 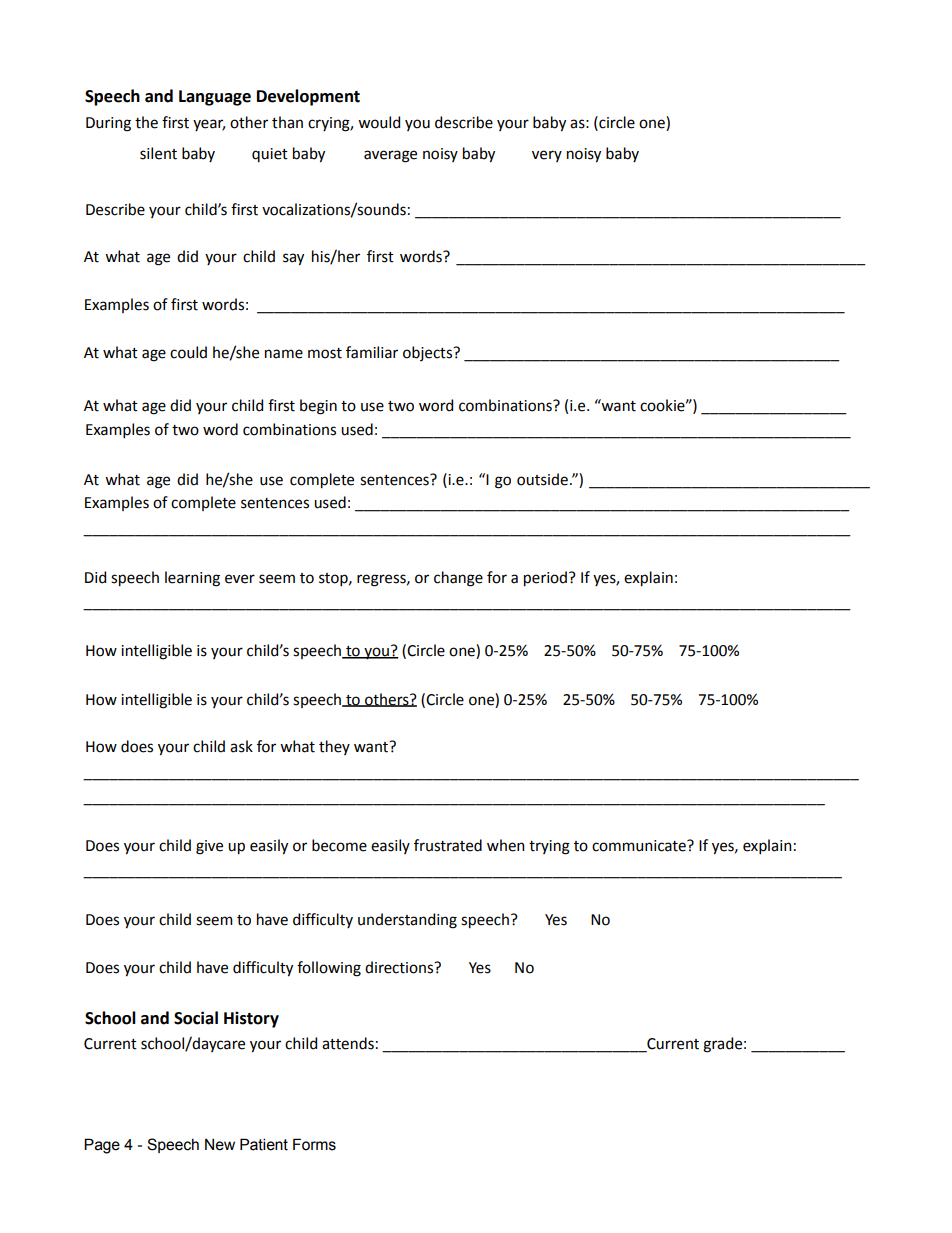 I want to click on New, so click(x=220, y=1145).
